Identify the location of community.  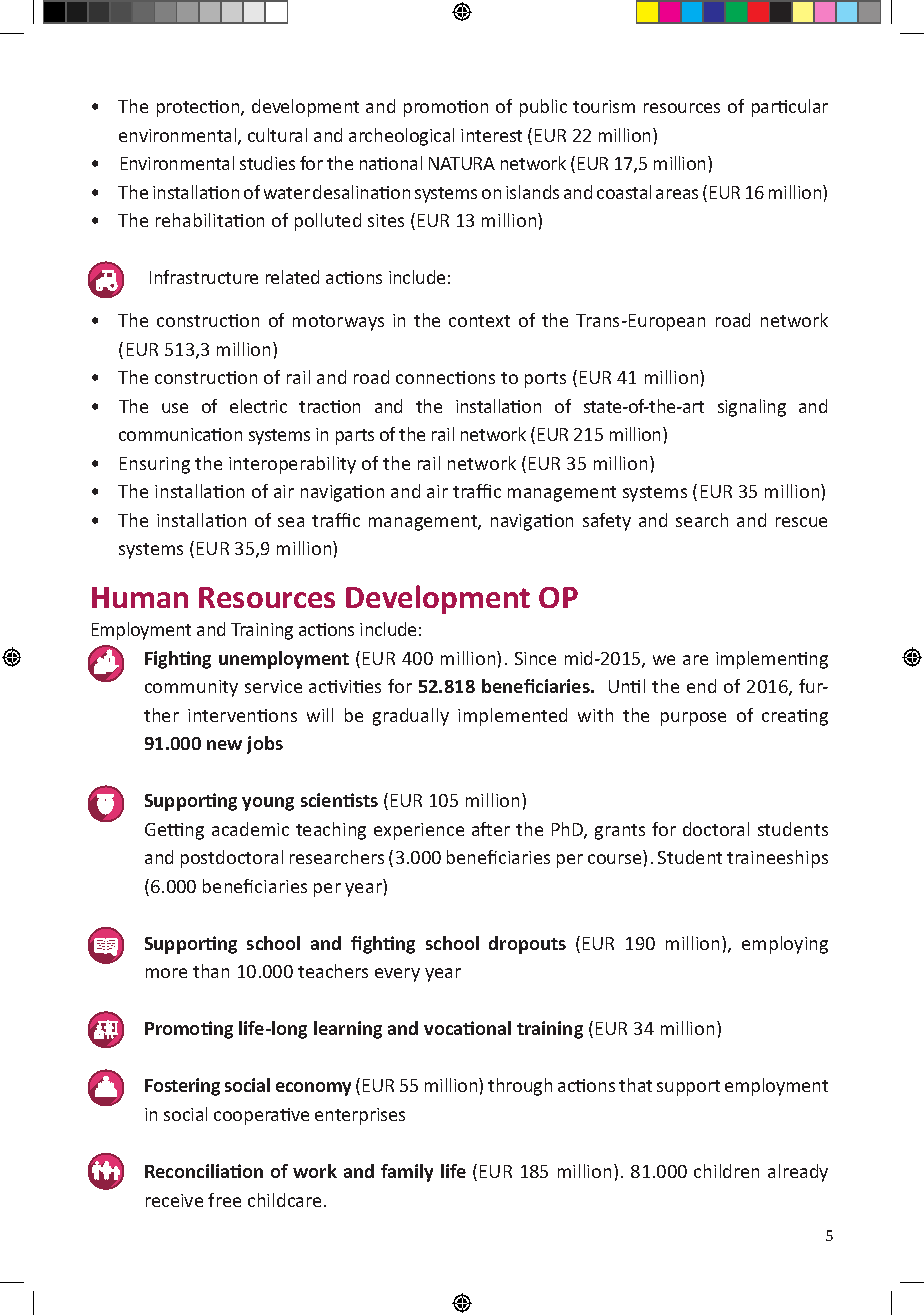
(191, 688).
